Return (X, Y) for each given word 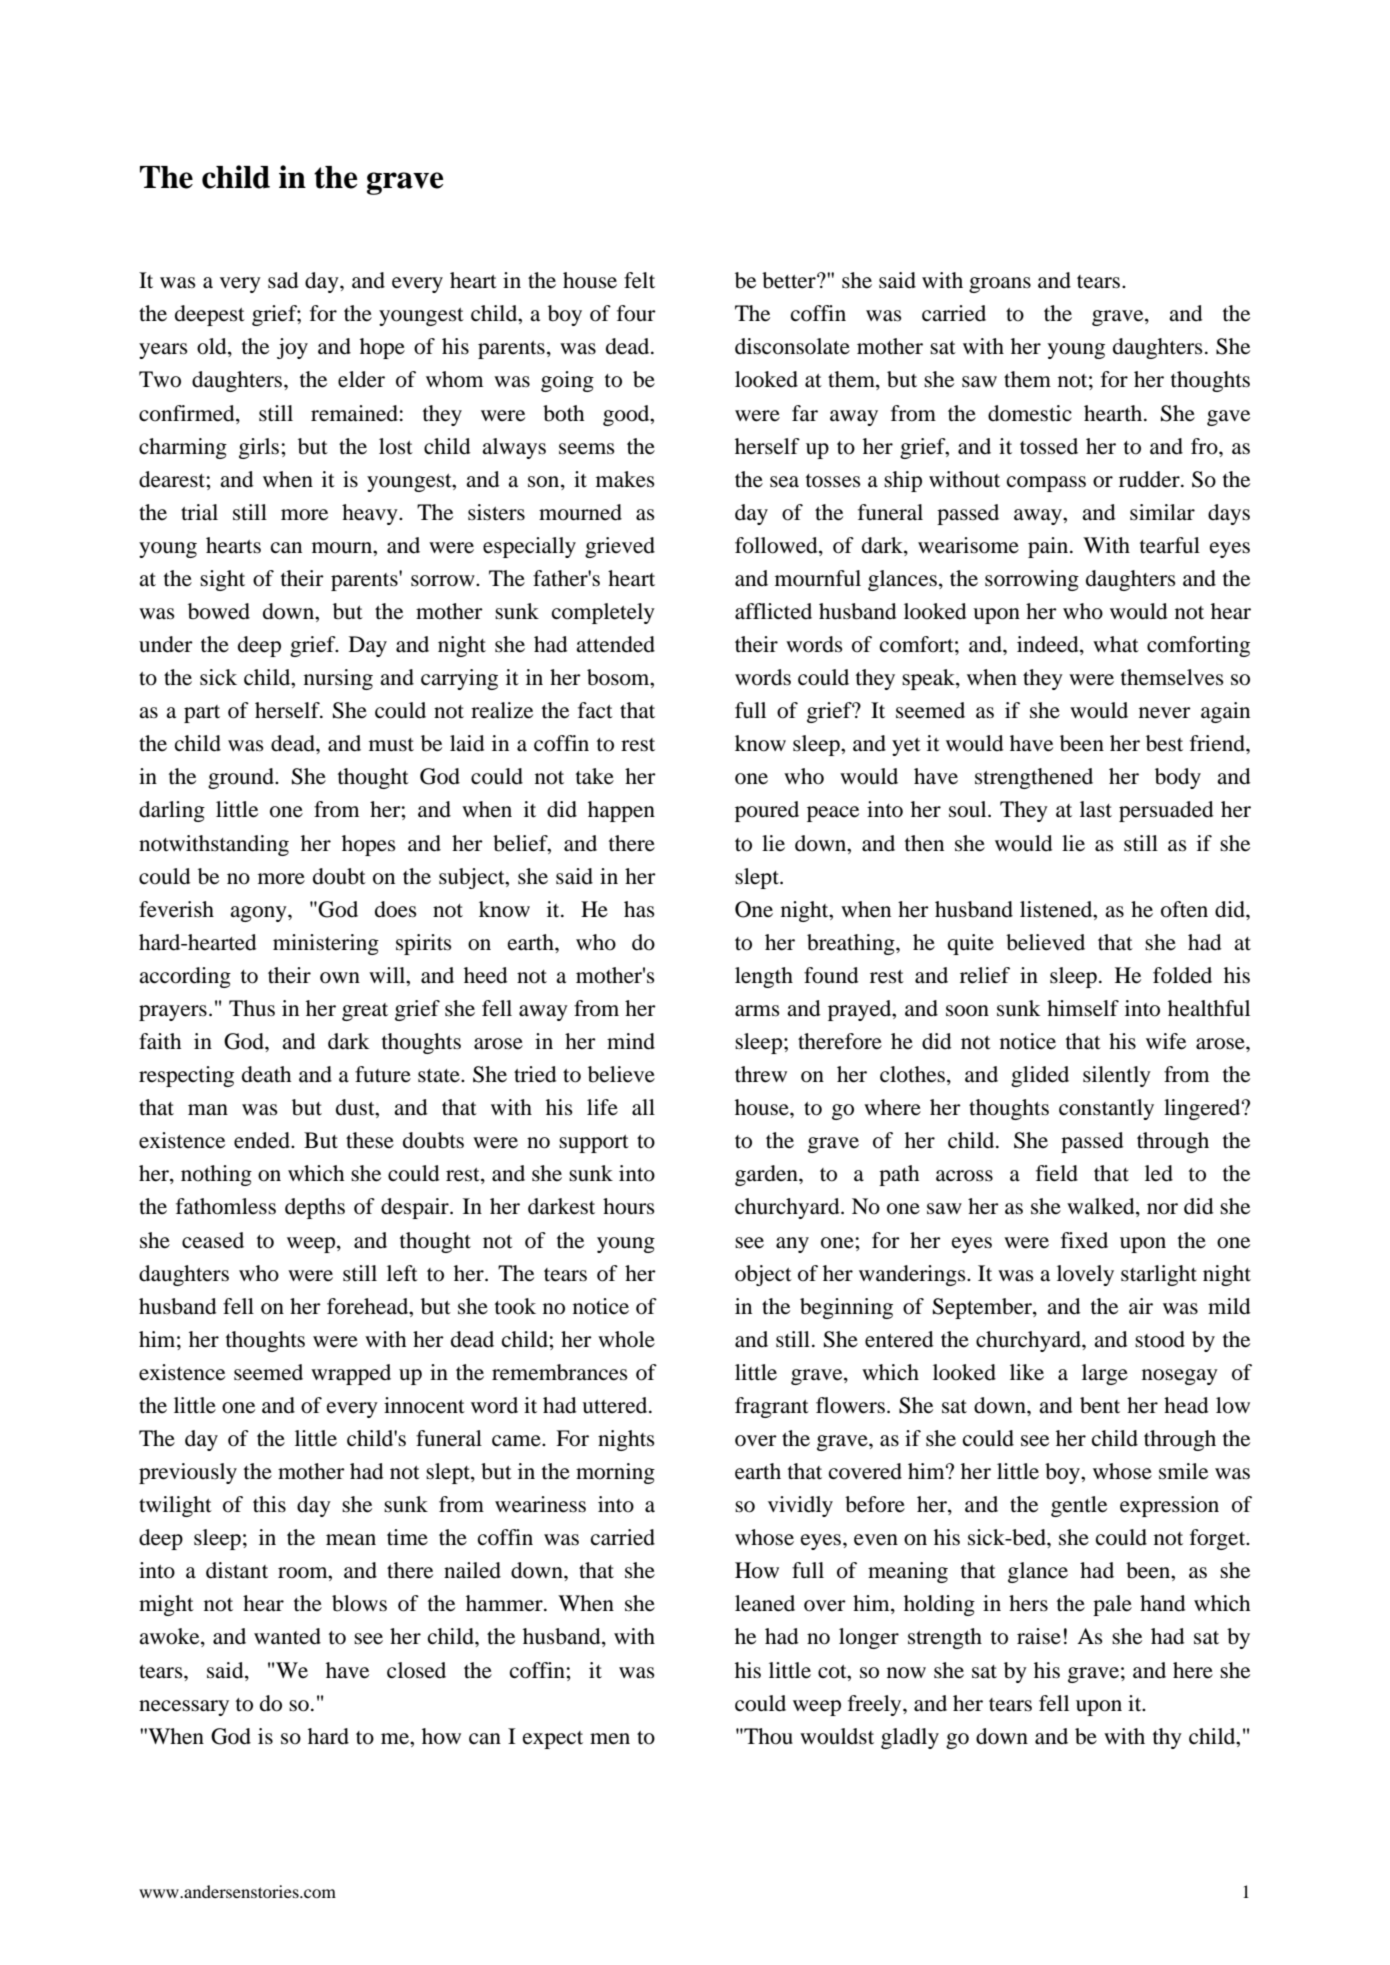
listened (1057, 909)
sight (222, 580)
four (636, 313)
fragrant (772, 1407)
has (639, 909)
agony (259, 914)
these (370, 1140)
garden (767, 1175)
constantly (1106, 1109)
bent (1100, 1405)
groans (1000, 285)
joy (292, 348)
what (1116, 644)
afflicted (773, 611)
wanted (287, 1636)
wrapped (351, 1374)
